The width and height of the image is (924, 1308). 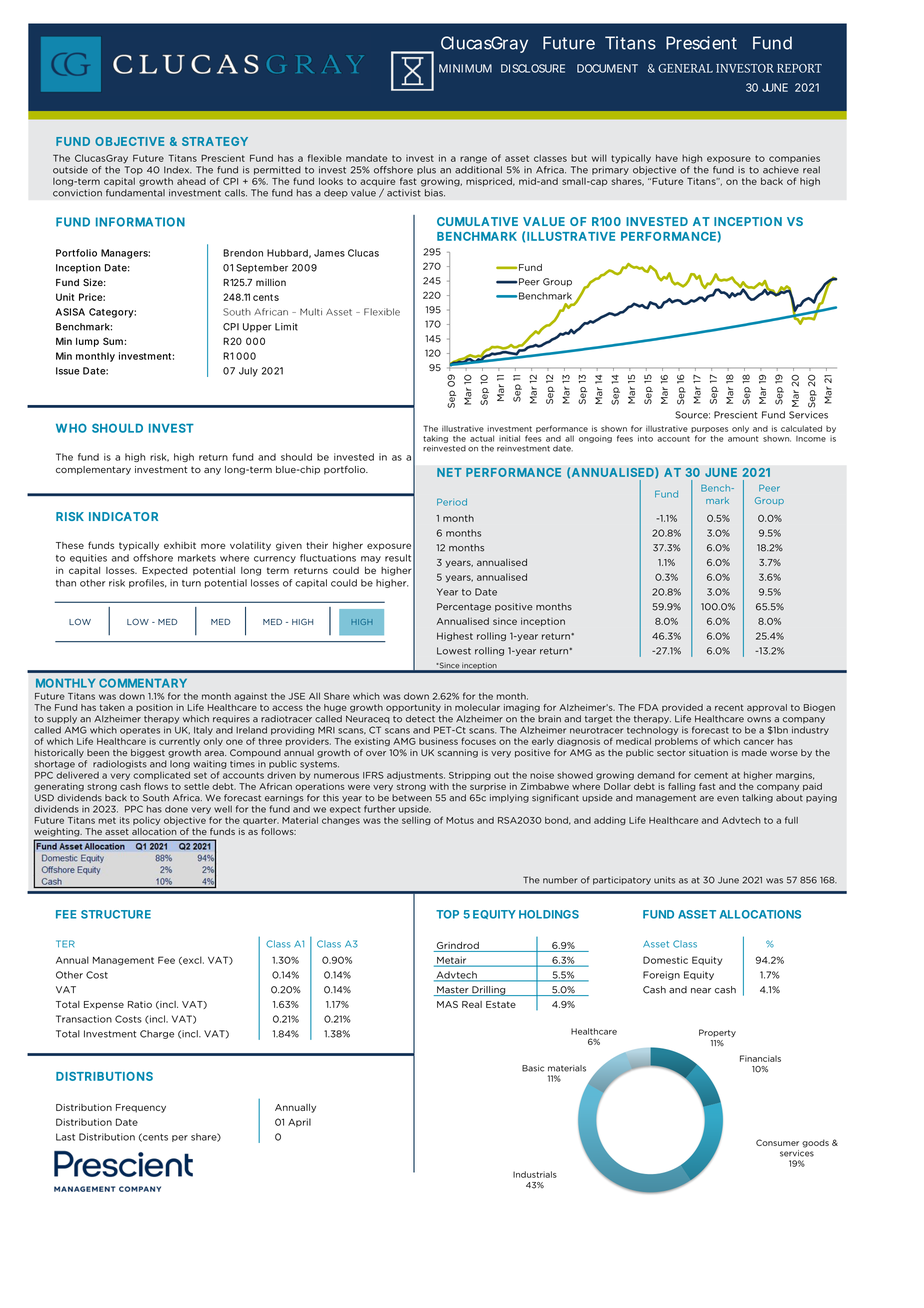 I want to click on with, so click(x=439, y=786).
